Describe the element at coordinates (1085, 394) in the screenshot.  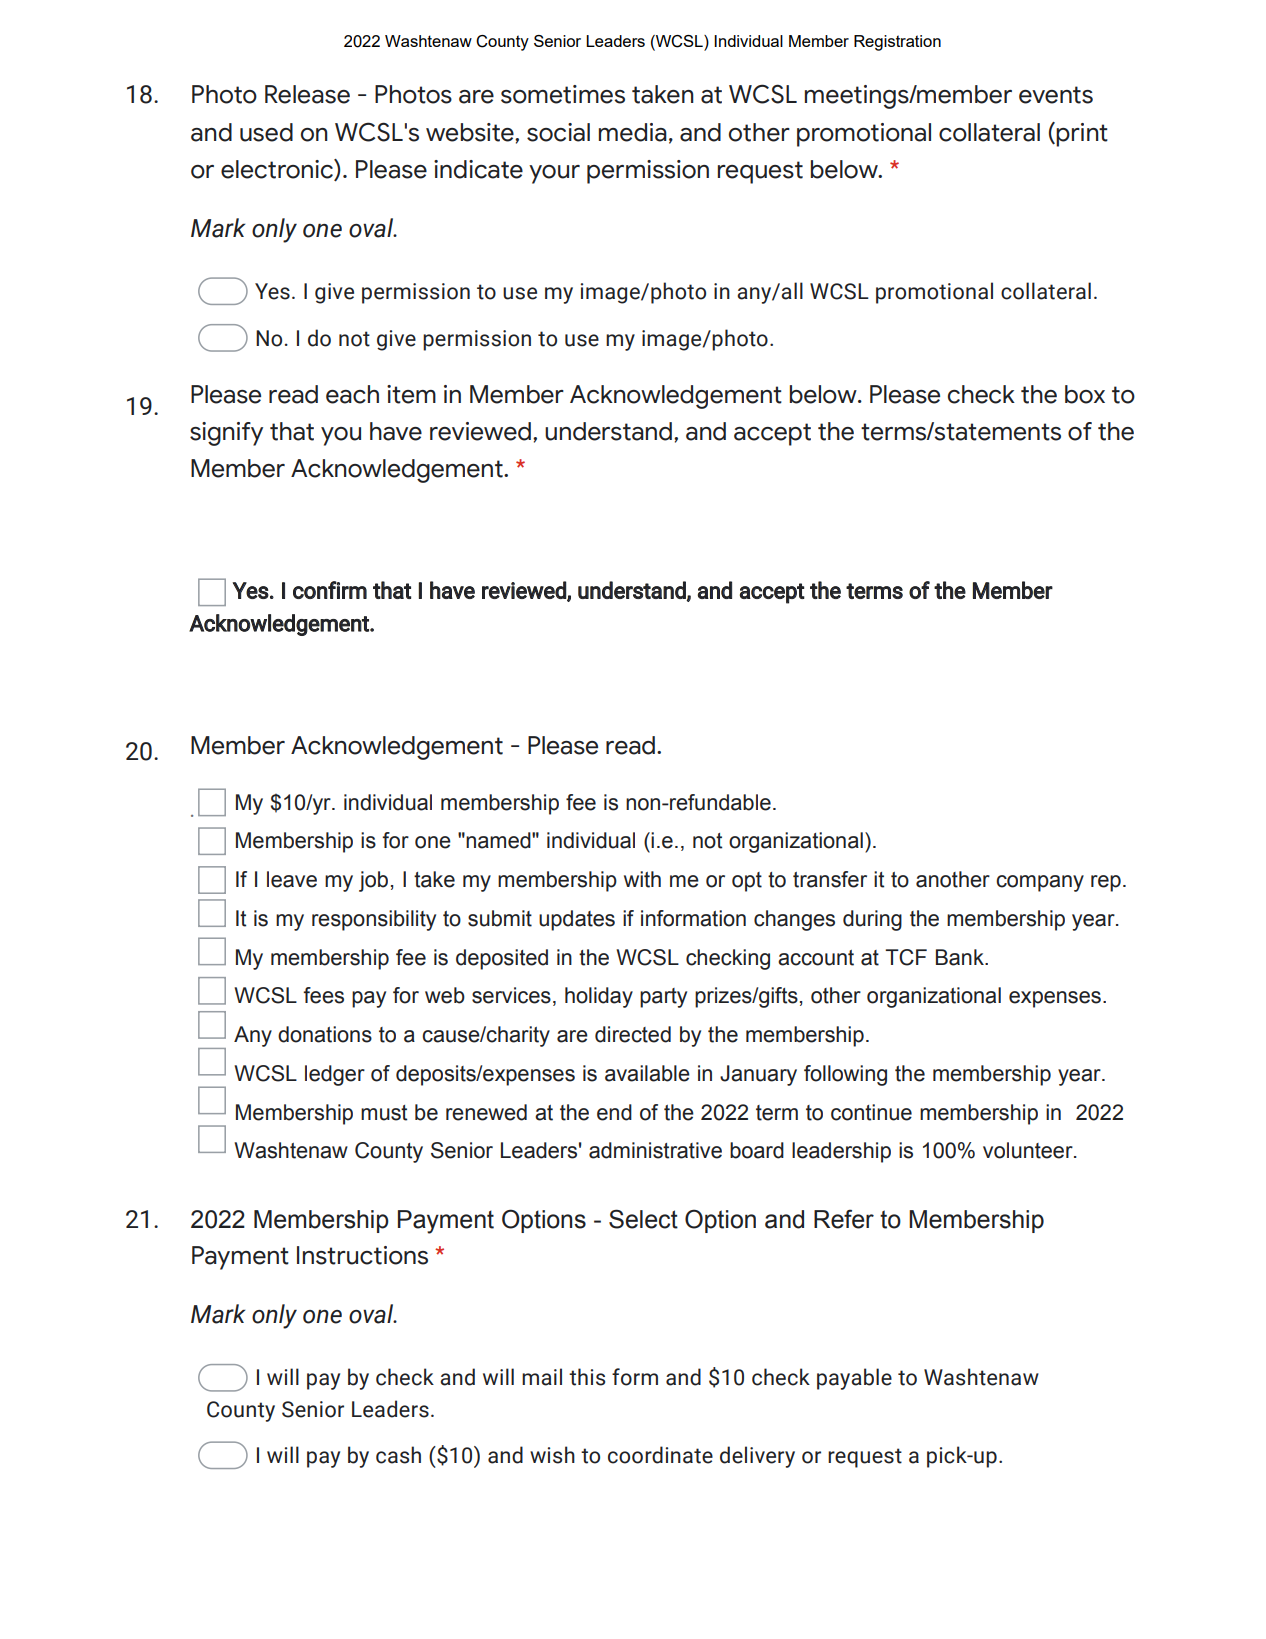
I see `box` at that location.
